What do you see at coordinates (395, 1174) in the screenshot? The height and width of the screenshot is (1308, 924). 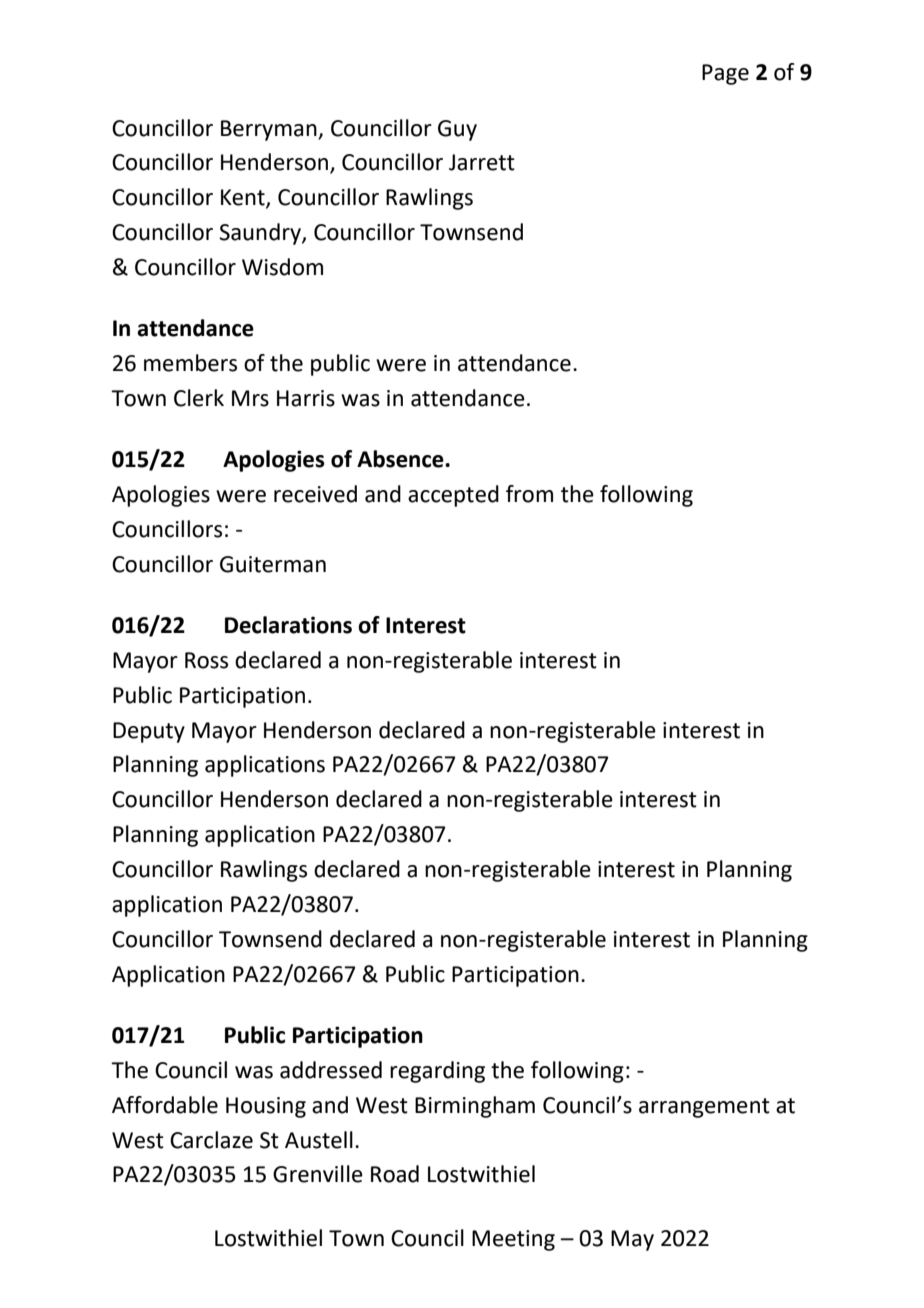 I see `Road` at bounding box center [395, 1174].
